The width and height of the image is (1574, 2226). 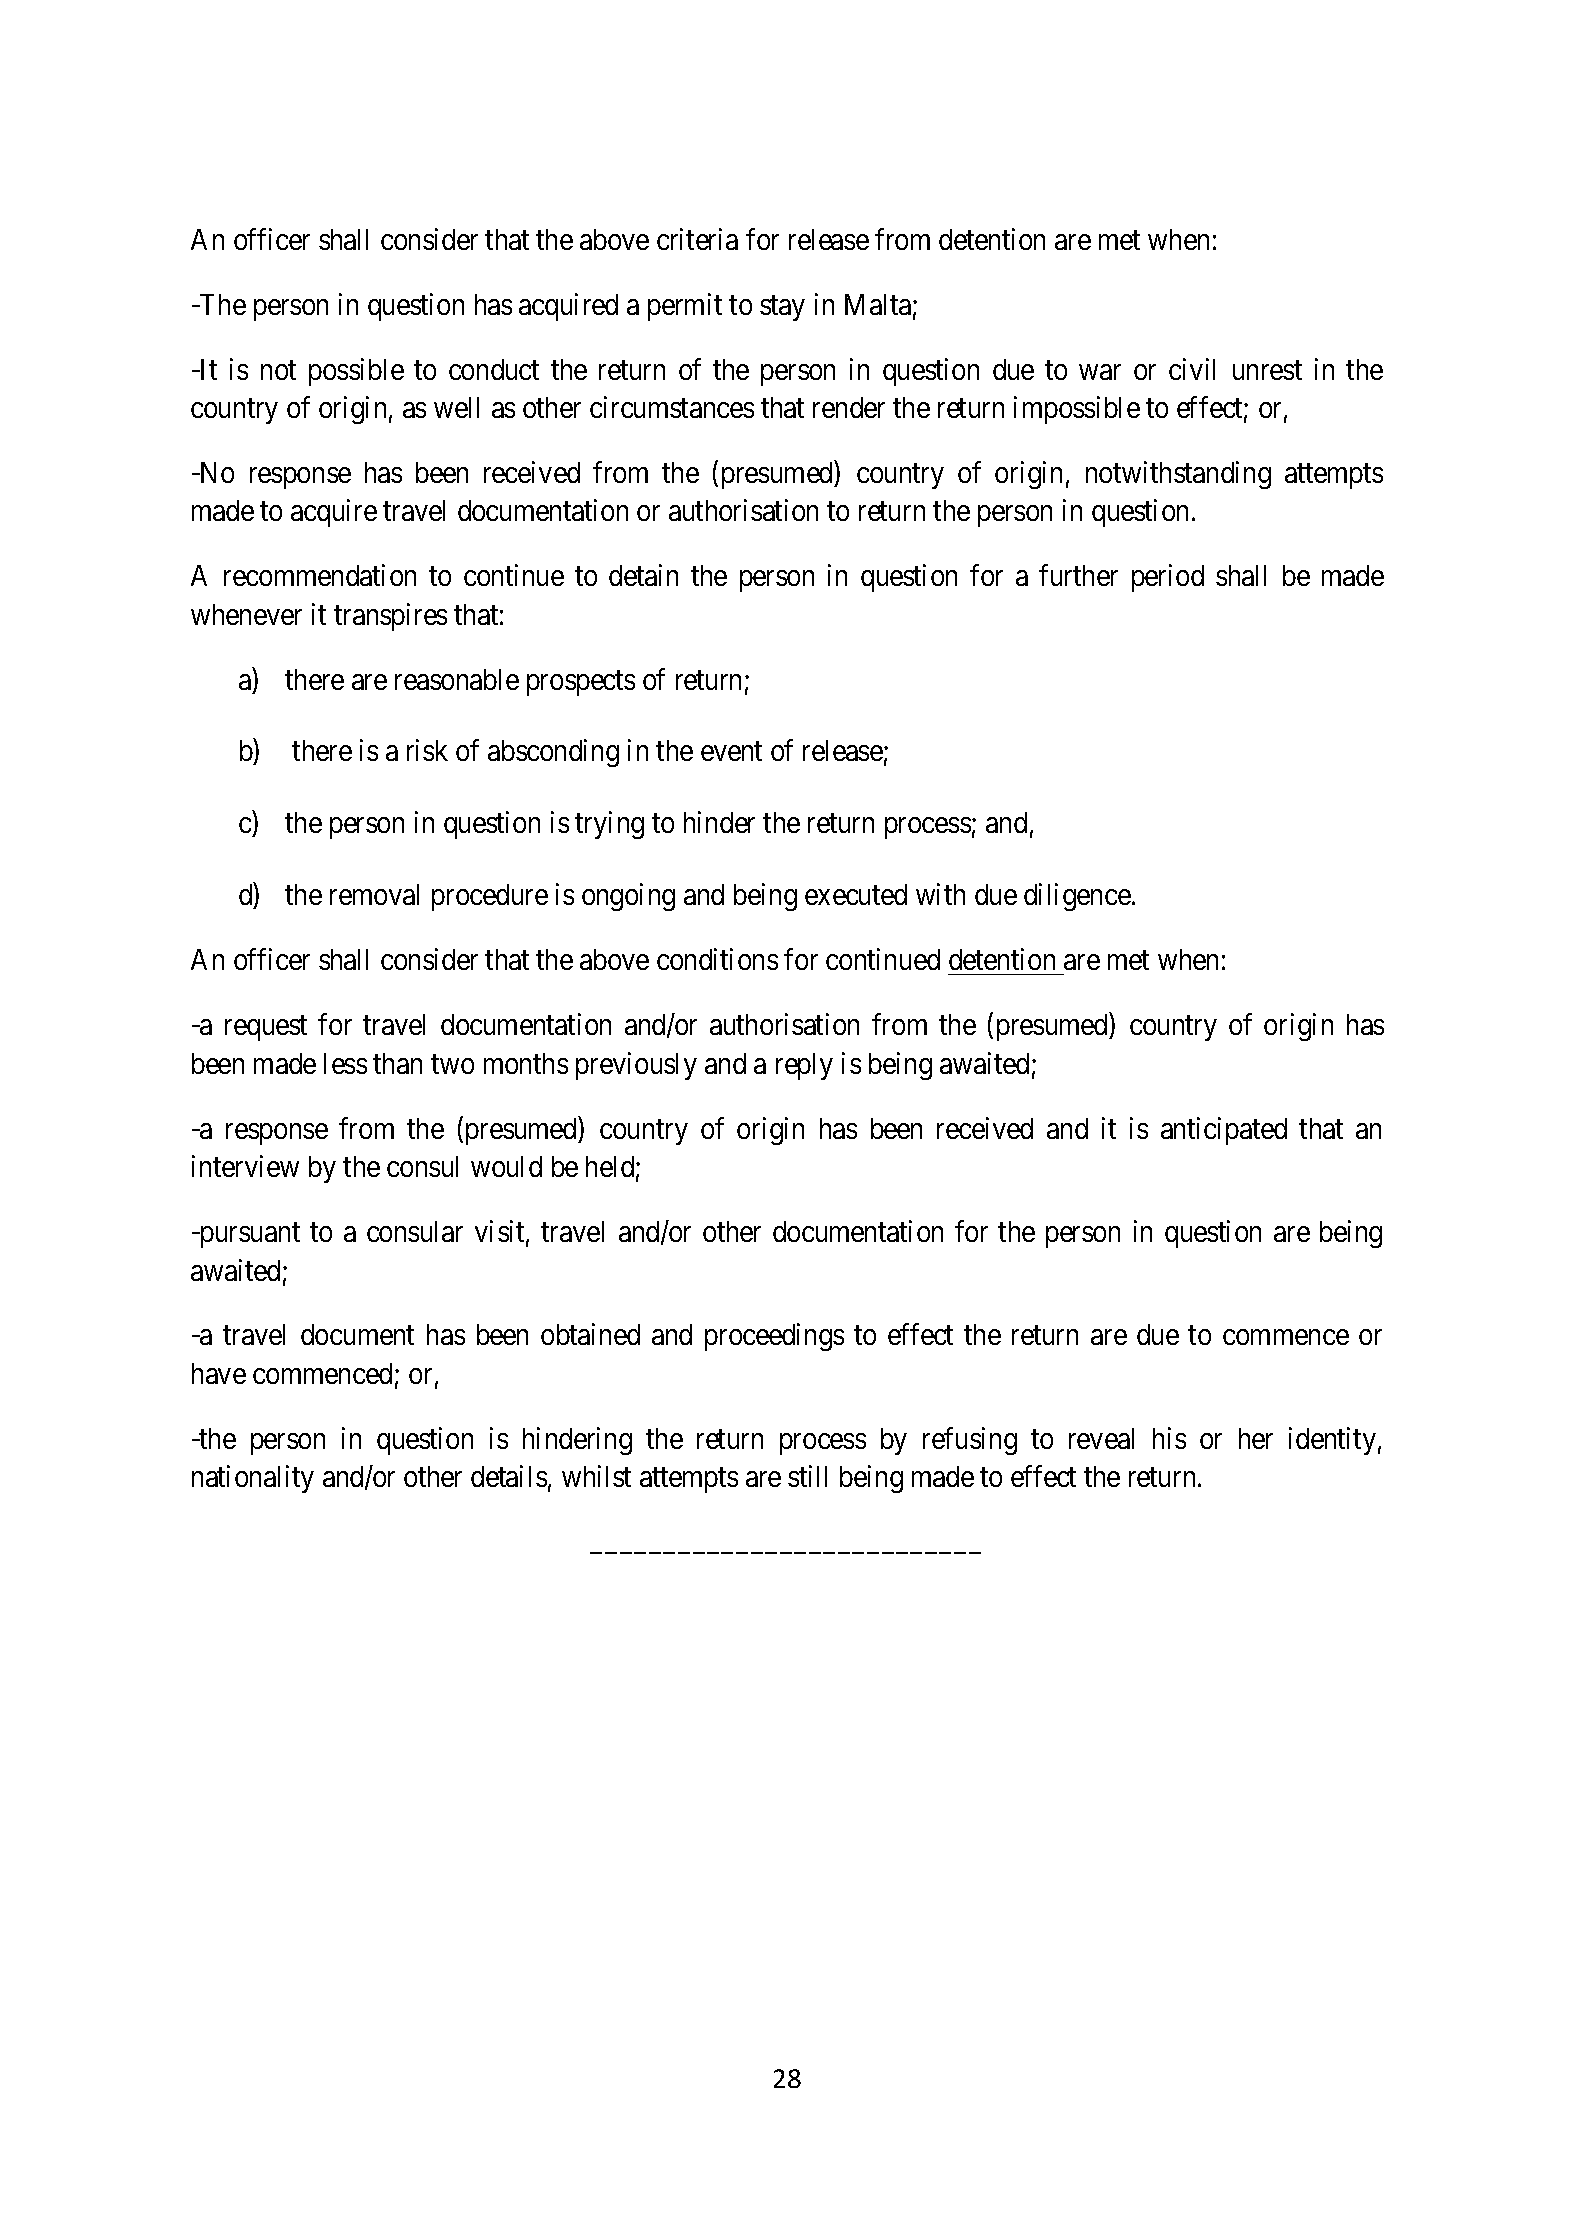 What do you see at coordinates (1192, 369) in the image?
I see `civil` at bounding box center [1192, 369].
